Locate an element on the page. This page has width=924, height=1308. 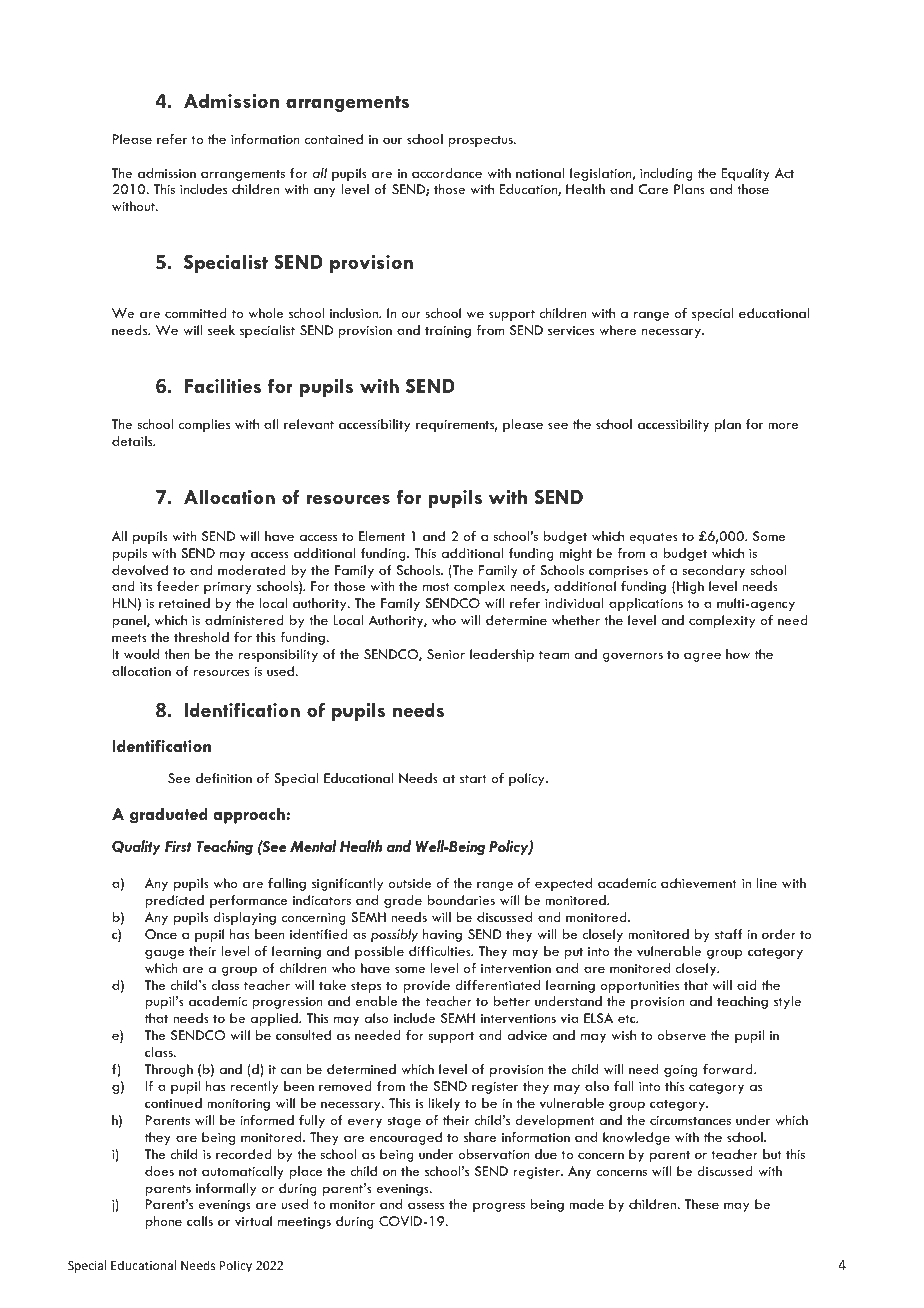
agree is located at coordinates (702, 657).
